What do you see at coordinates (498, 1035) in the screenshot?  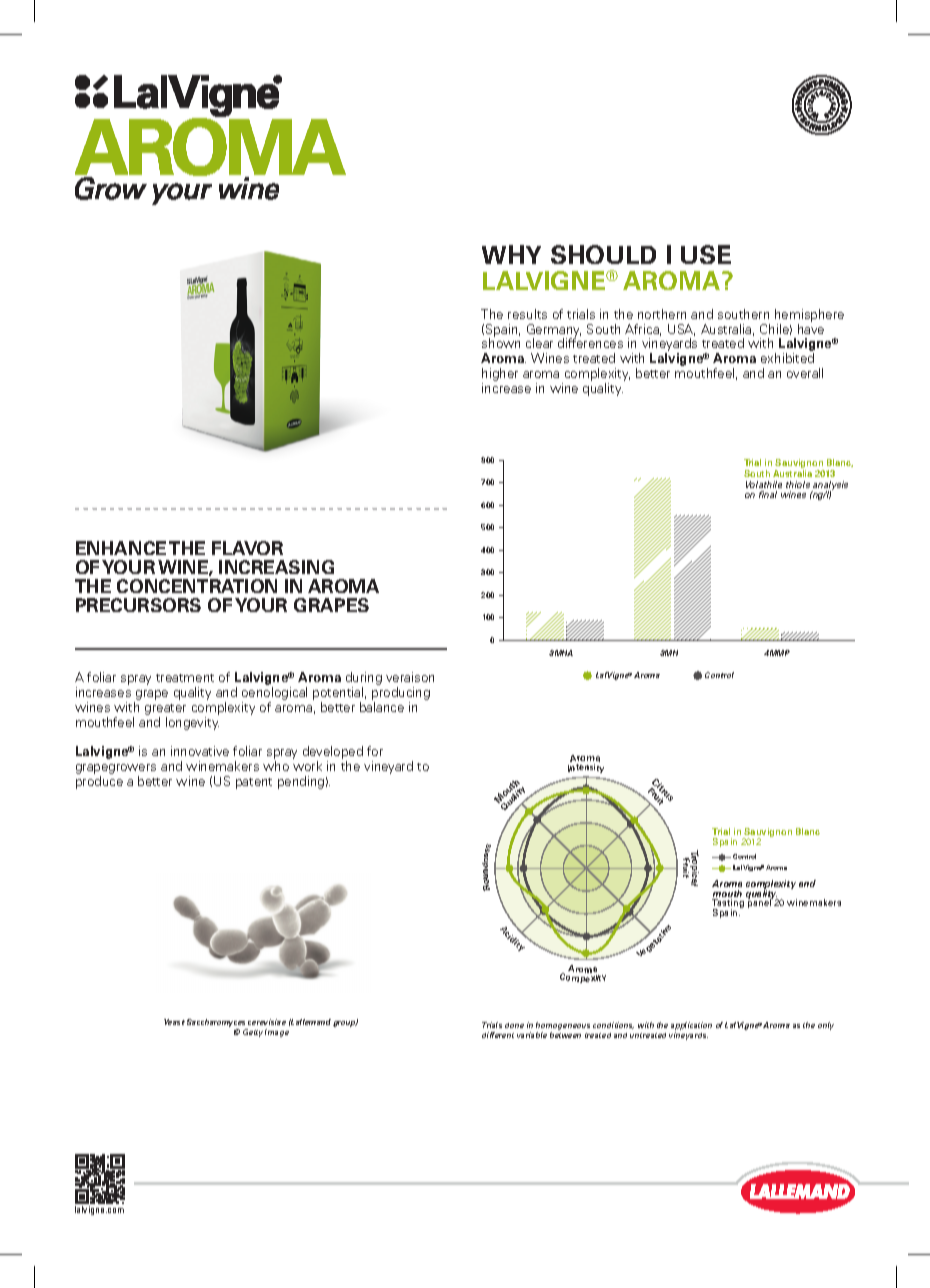 I see `different` at bounding box center [498, 1035].
